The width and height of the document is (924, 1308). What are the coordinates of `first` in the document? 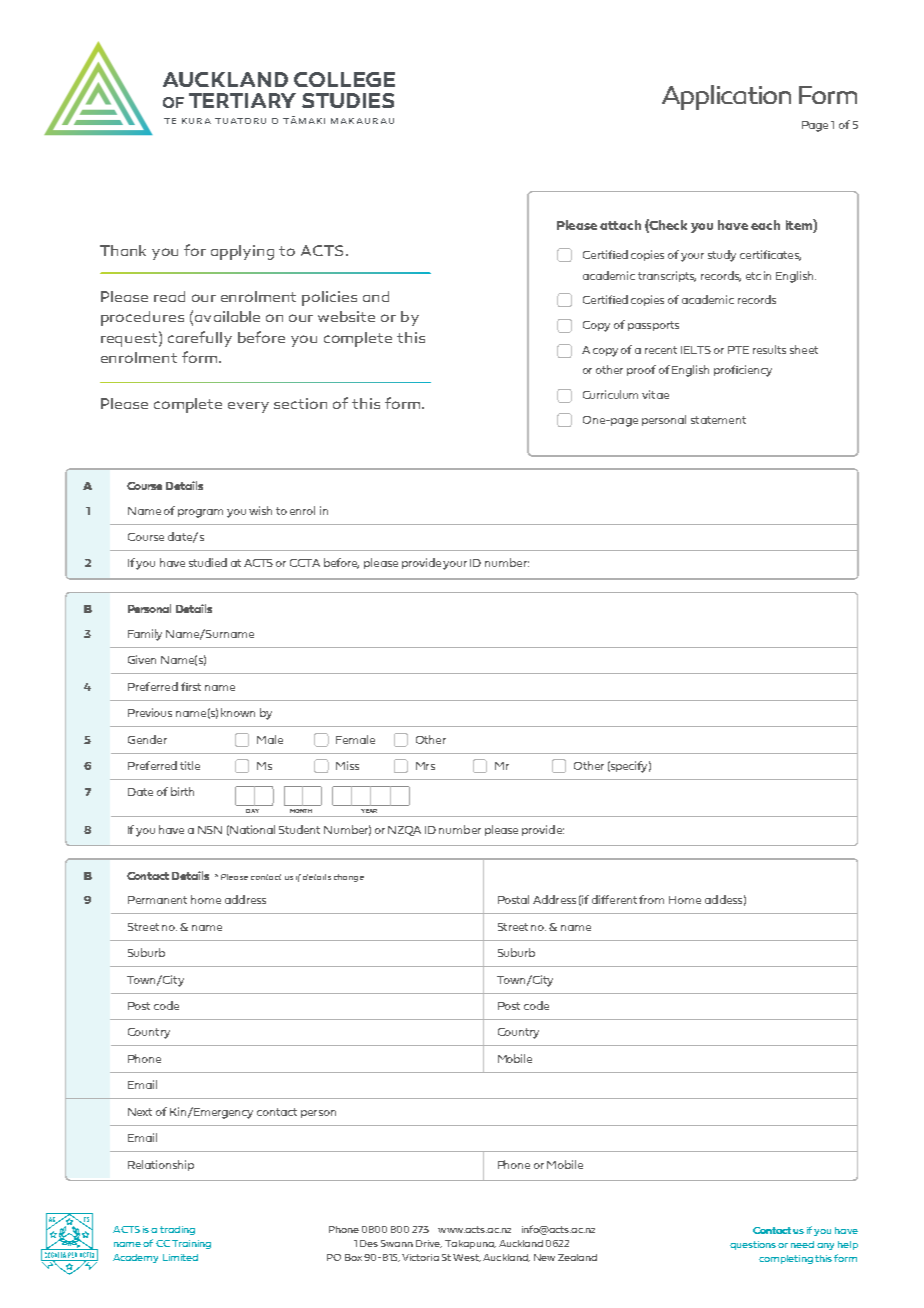 It's located at (191, 686).
